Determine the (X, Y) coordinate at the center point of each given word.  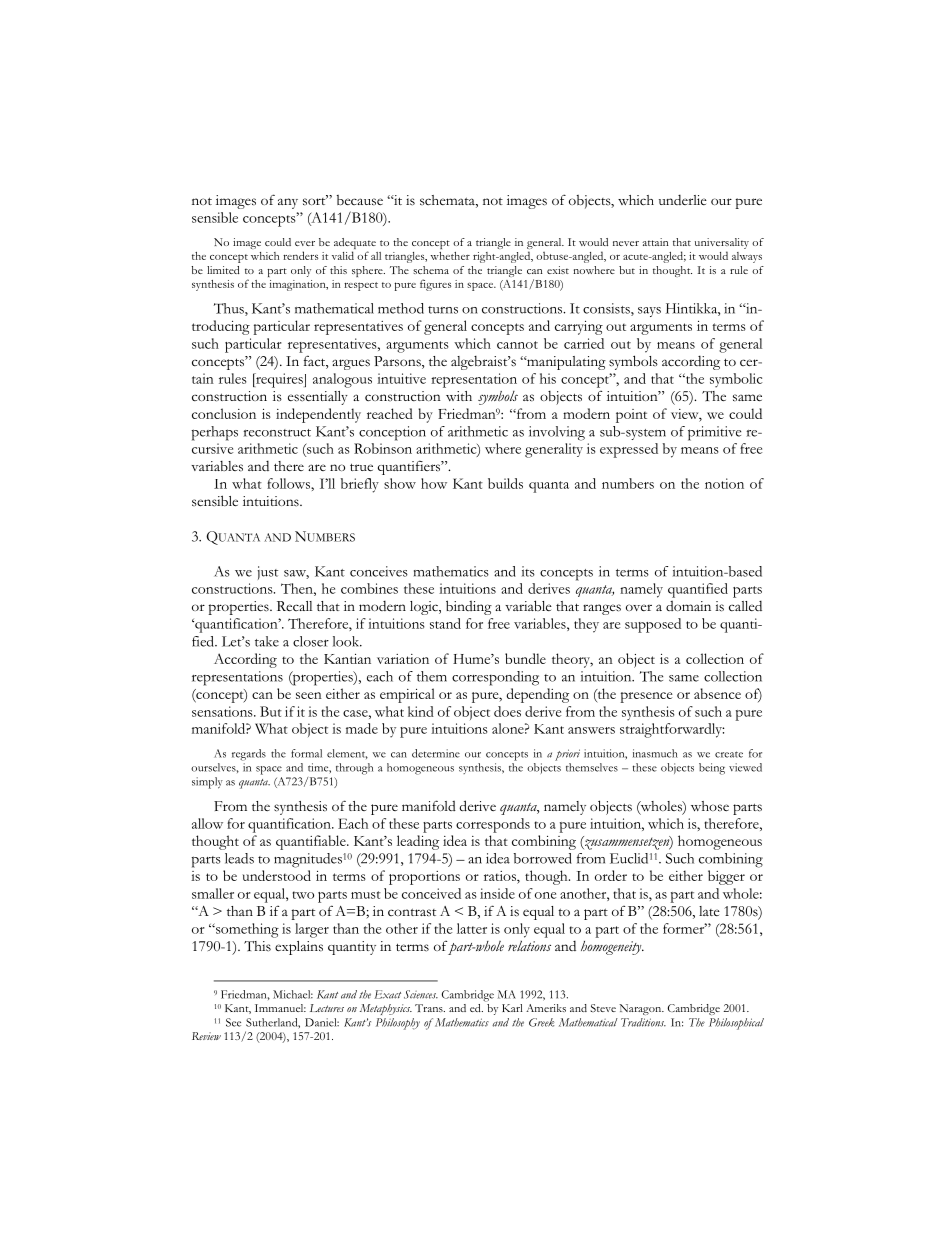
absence (717, 693)
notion (724, 483)
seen (309, 695)
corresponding (495, 678)
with (459, 396)
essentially (318, 398)
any (288, 203)
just (268, 573)
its (528, 571)
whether (450, 256)
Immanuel (280, 1008)
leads (239, 858)
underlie (683, 199)
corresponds (493, 825)
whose (710, 806)
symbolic (736, 380)
